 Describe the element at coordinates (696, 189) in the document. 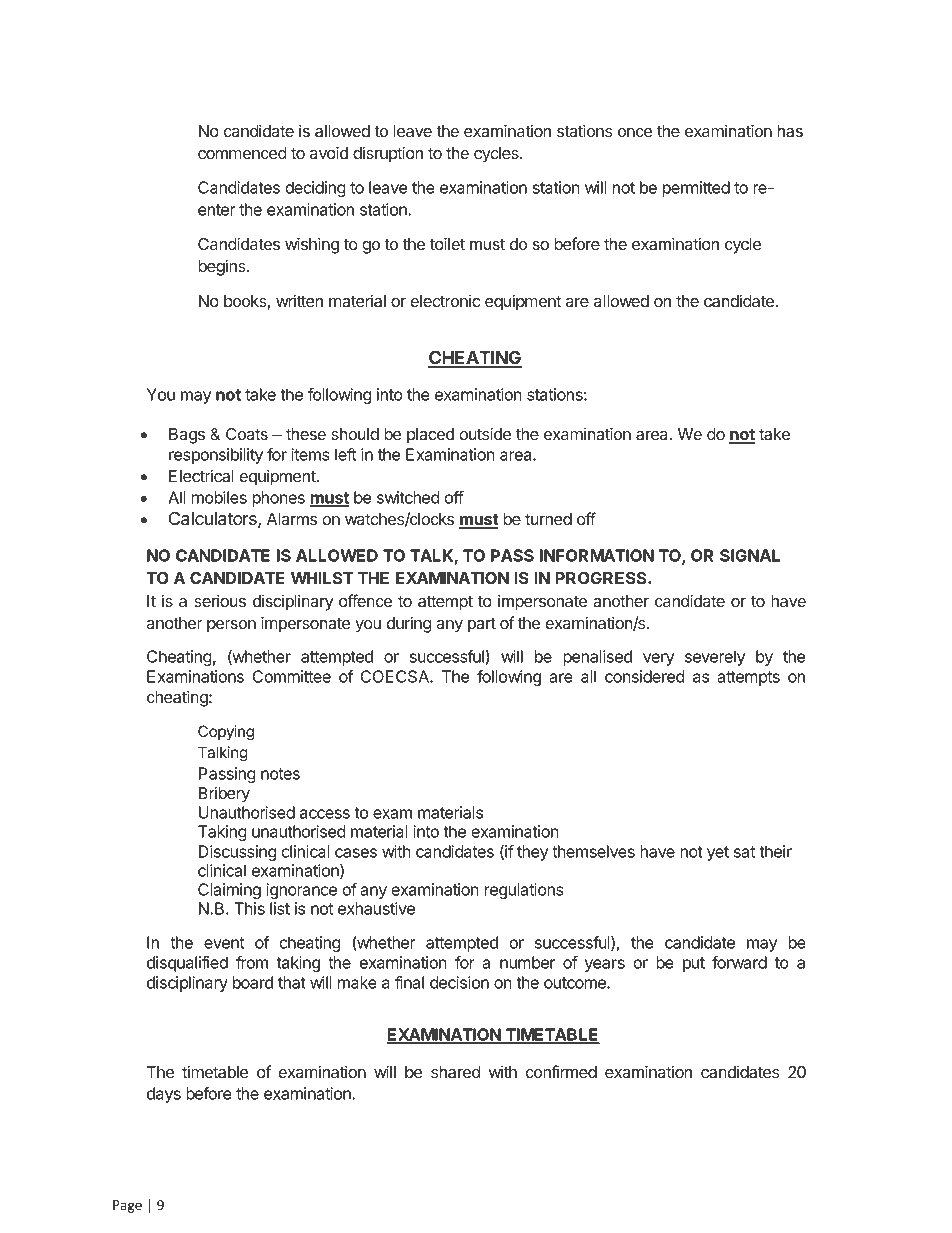

I see `permitted` at that location.
